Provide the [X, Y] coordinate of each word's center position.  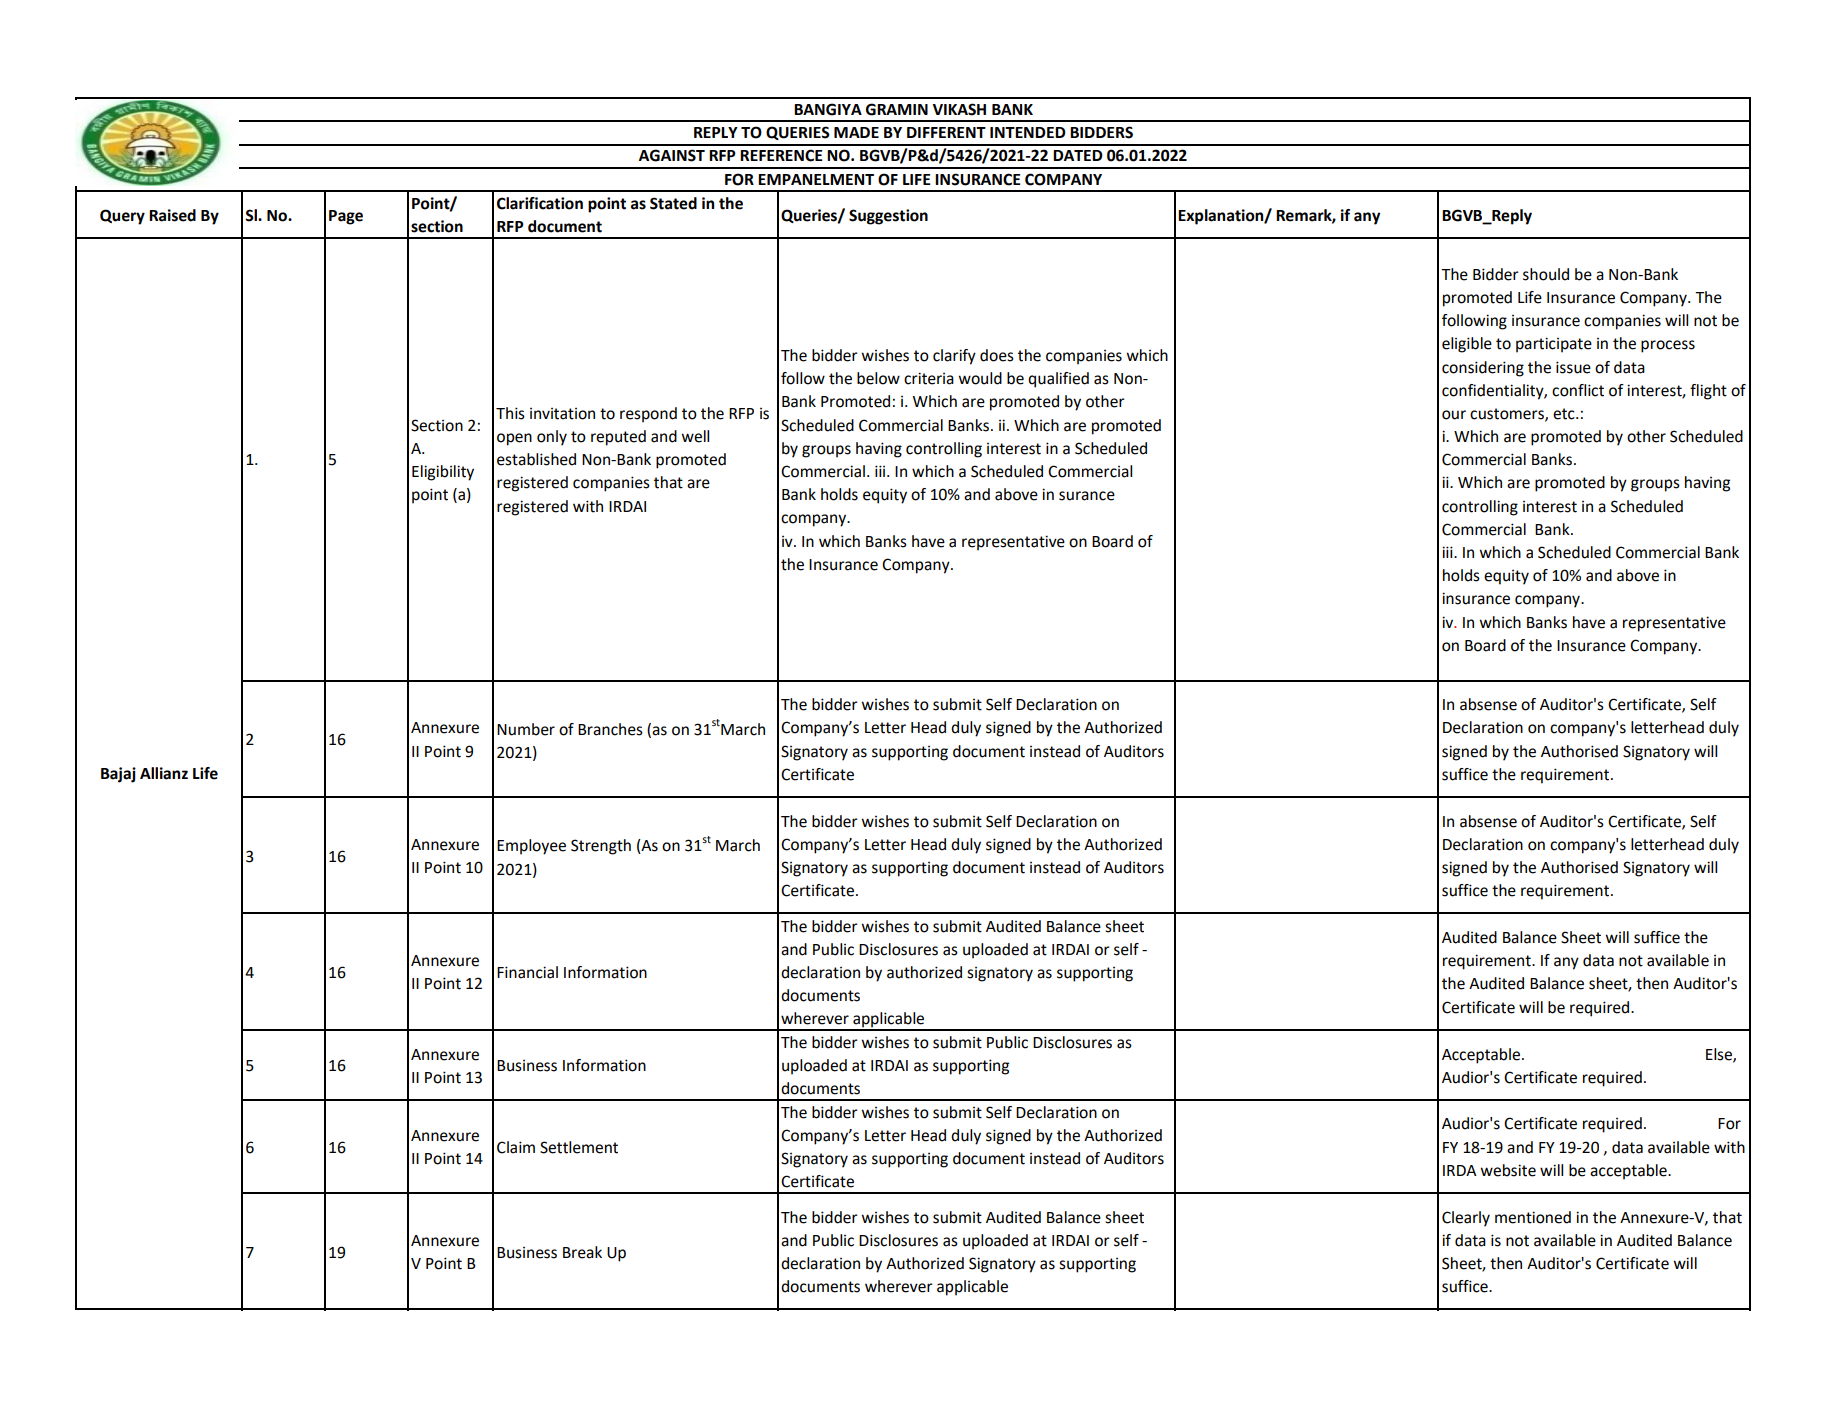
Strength [601, 847]
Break [582, 1252]
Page [346, 217]
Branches [610, 729]
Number [526, 729]
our [1454, 415]
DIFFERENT [946, 132]
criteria [929, 378]
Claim [516, 1147]
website [1508, 1170]
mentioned [1533, 1217]
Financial [527, 972]
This [510, 413]
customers [1508, 414]
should [1546, 274]
